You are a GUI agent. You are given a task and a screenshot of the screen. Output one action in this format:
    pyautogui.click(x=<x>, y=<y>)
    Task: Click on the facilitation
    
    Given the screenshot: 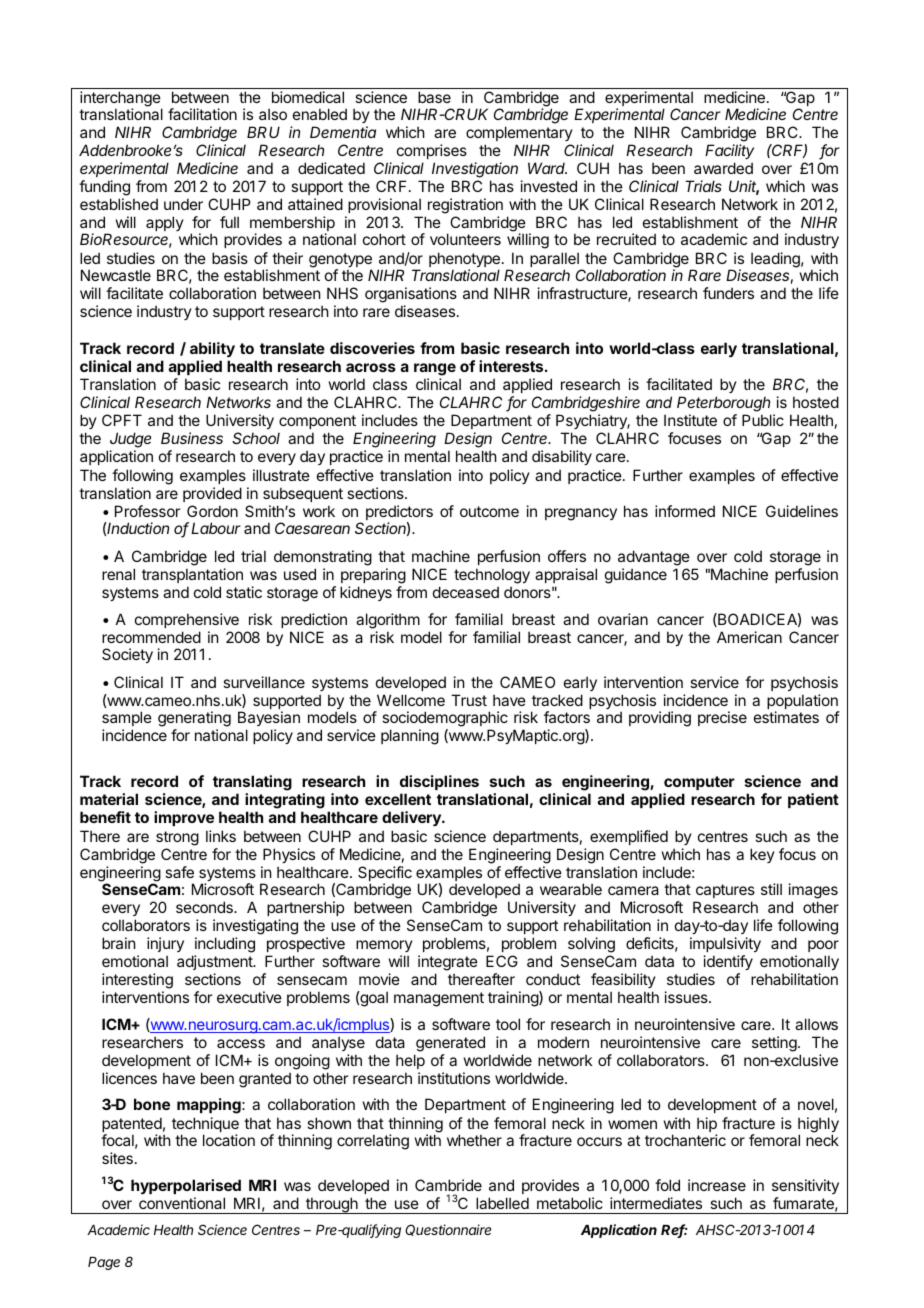 What is the action you would take?
    pyautogui.click(x=202, y=114)
